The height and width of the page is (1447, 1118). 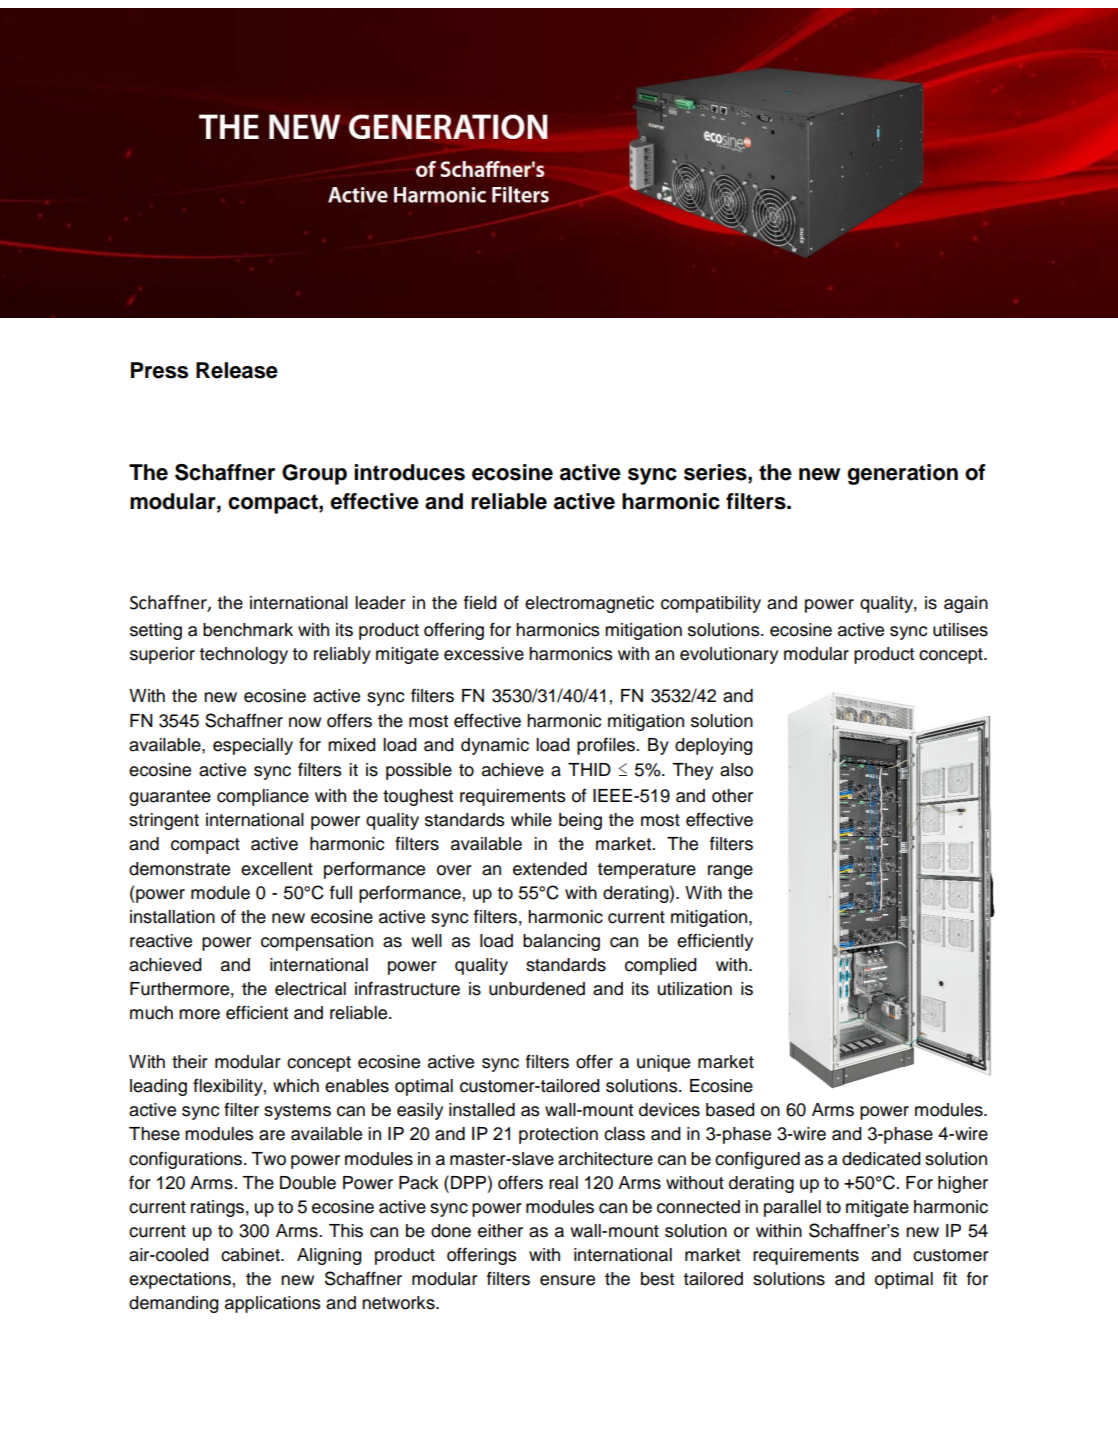 I want to click on introduces, so click(x=409, y=472).
